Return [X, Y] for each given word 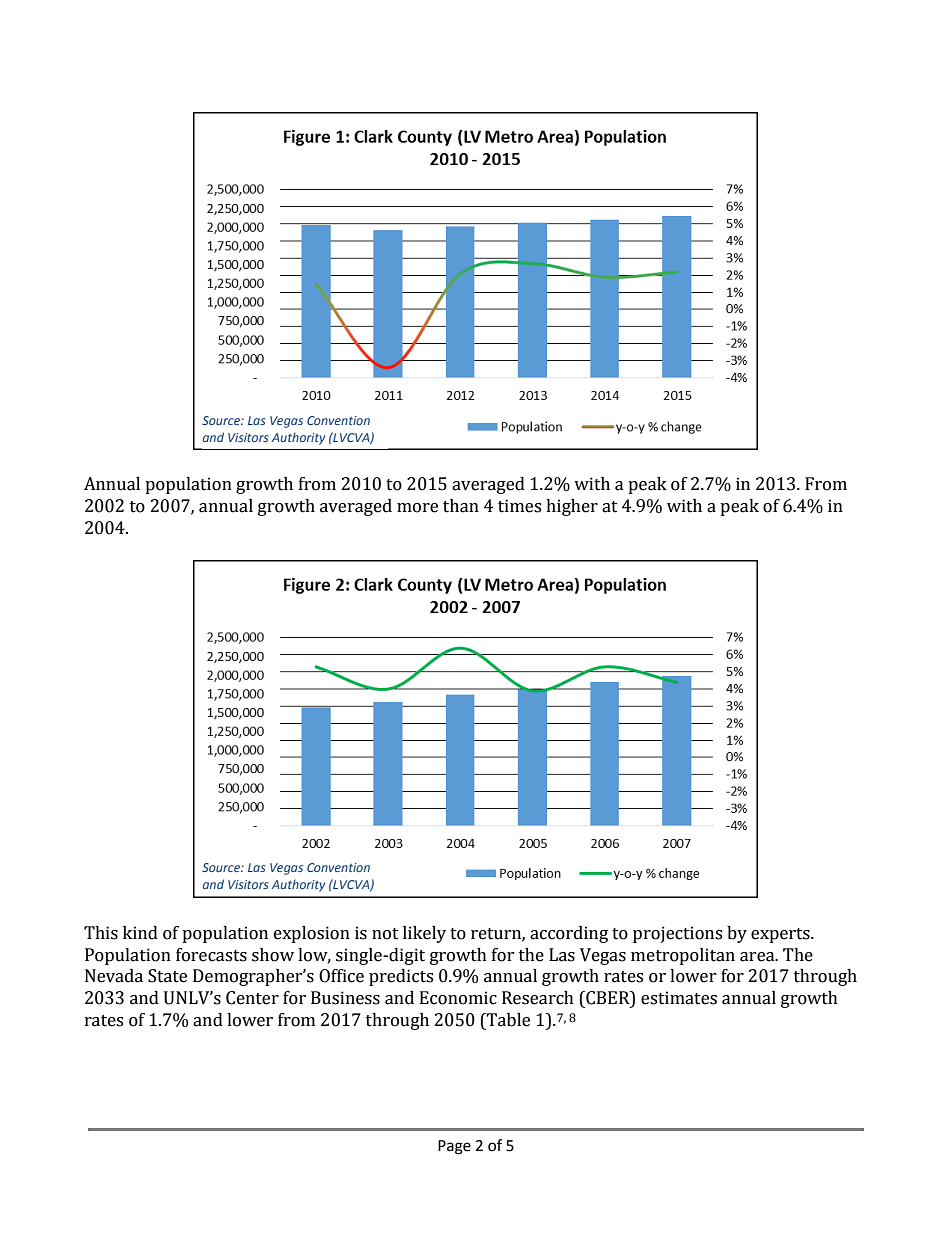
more [417, 508]
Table [507, 1020]
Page [454, 1147]
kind [140, 933]
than [461, 506]
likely [424, 934]
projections [677, 934]
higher [572, 507]
